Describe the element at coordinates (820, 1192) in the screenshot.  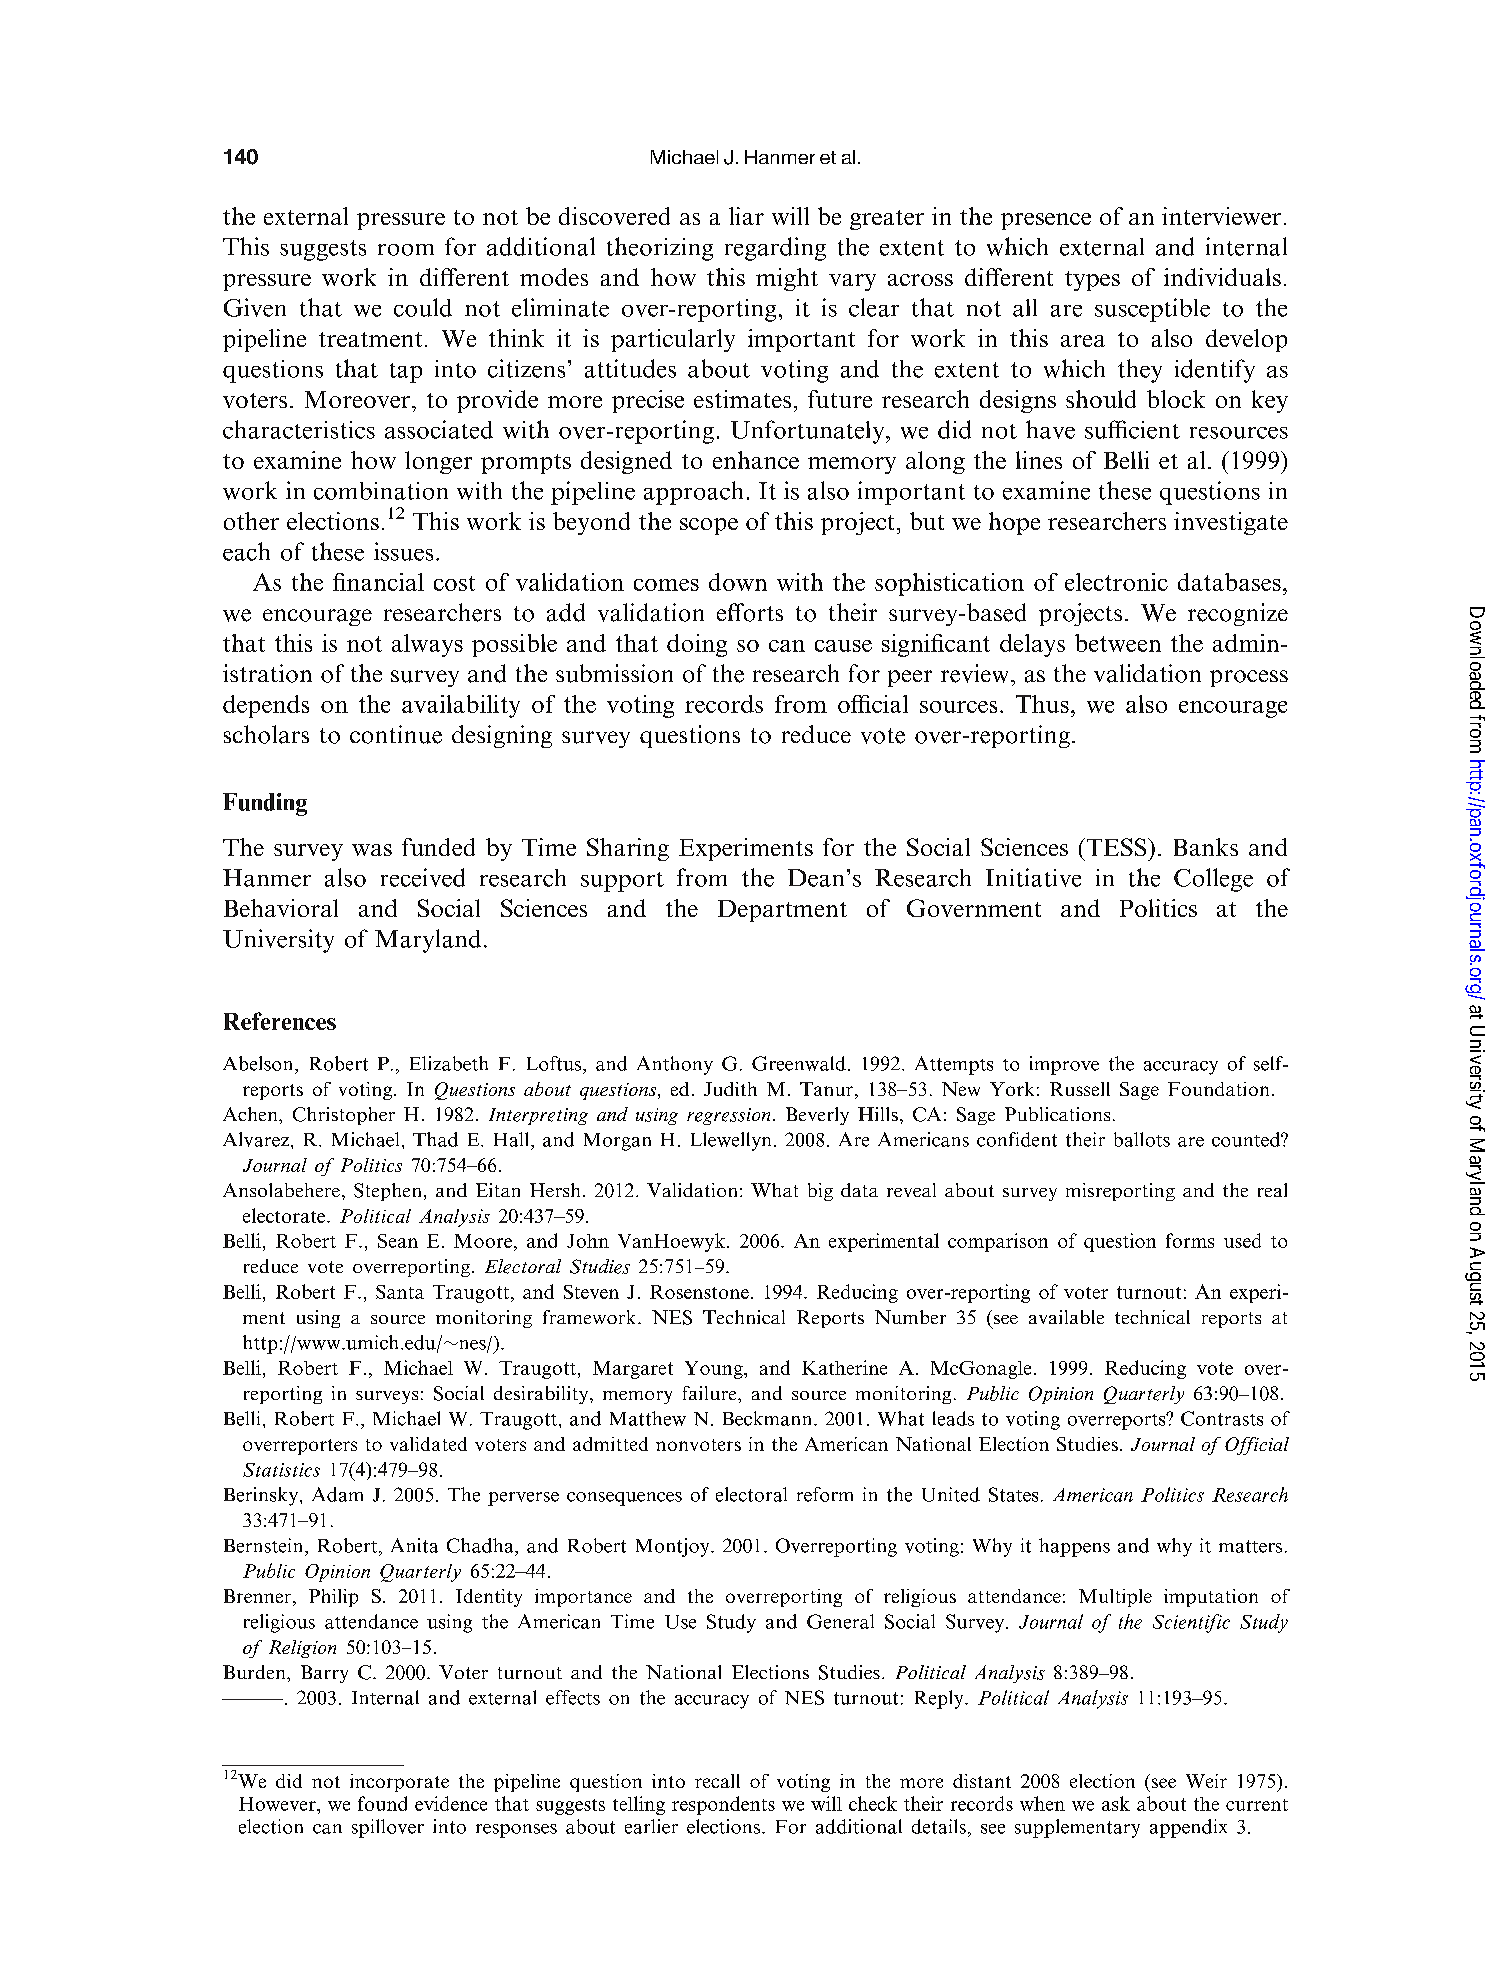
I see `big` at that location.
